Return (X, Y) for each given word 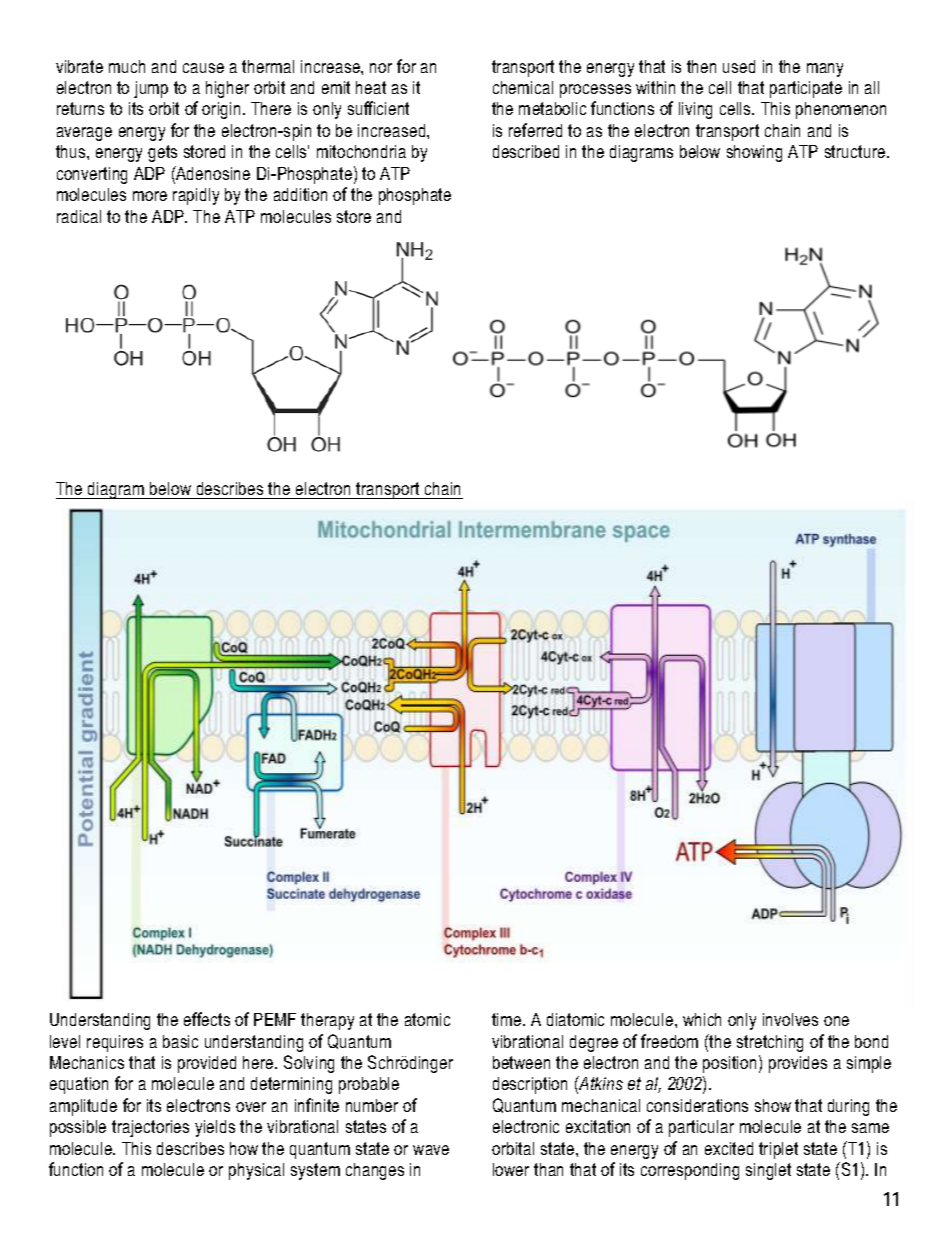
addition (300, 194)
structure (856, 151)
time (508, 1019)
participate (806, 89)
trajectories (150, 1128)
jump (151, 89)
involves (790, 1019)
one (836, 1021)
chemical (523, 87)
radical (79, 216)
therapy (327, 1021)
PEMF (275, 1019)
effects (207, 1019)
